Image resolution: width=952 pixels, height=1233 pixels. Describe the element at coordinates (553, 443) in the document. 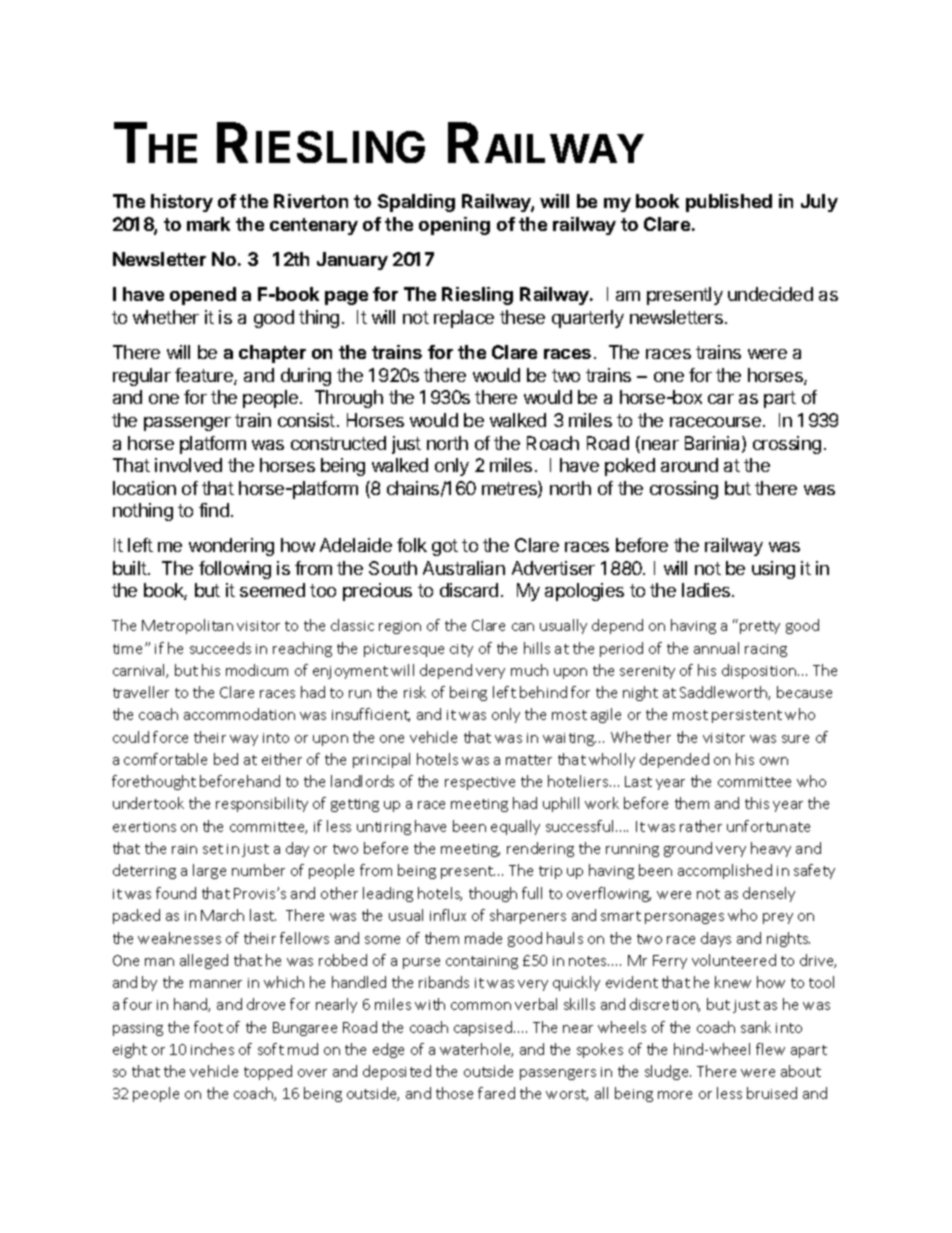

I see `Roach` at that location.
